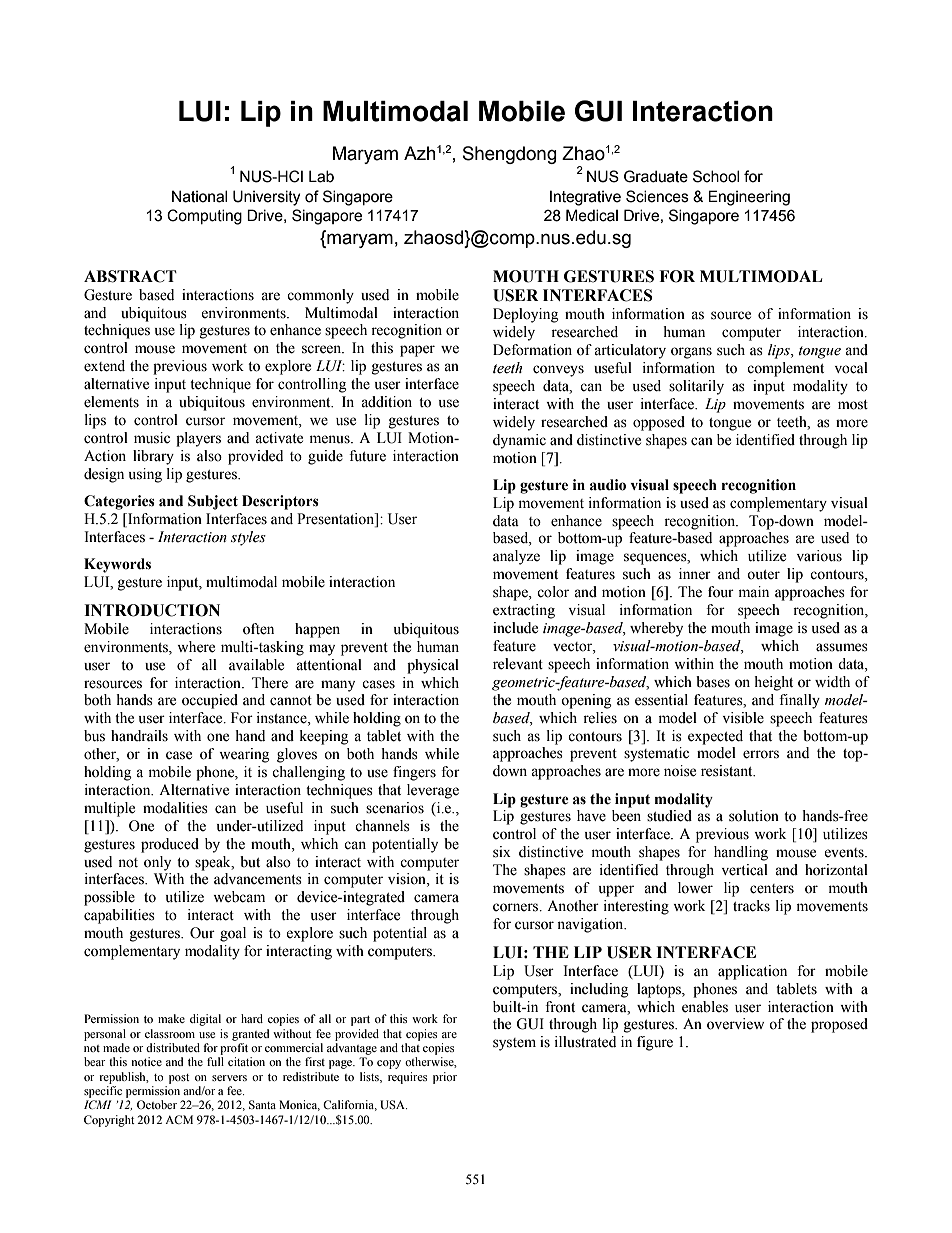 The height and width of the image is (1233, 952). What do you see at coordinates (179, 1079) in the image?
I see `post` at bounding box center [179, 1079].
